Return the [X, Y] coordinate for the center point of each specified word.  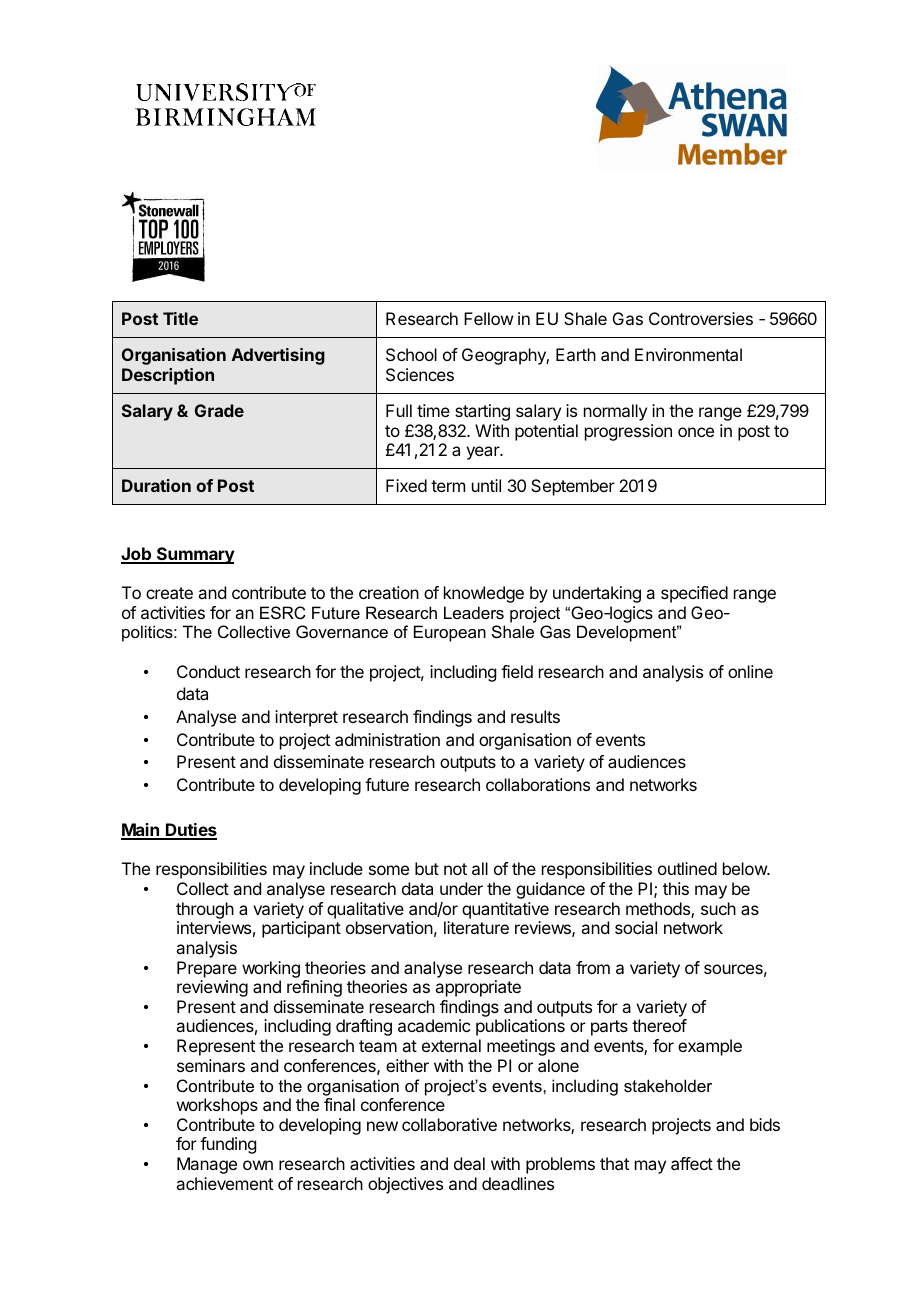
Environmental [688, 354]
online [750, 671]
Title [180, 318]
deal [469, 1163]
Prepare [207, 969]
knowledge [484, 594]
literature [476, 927]
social [636, 927]
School [411, 354]
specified [694, 594]
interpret [306, 718]
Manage [207, 1165]
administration [387, 739]
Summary [194, 555]
